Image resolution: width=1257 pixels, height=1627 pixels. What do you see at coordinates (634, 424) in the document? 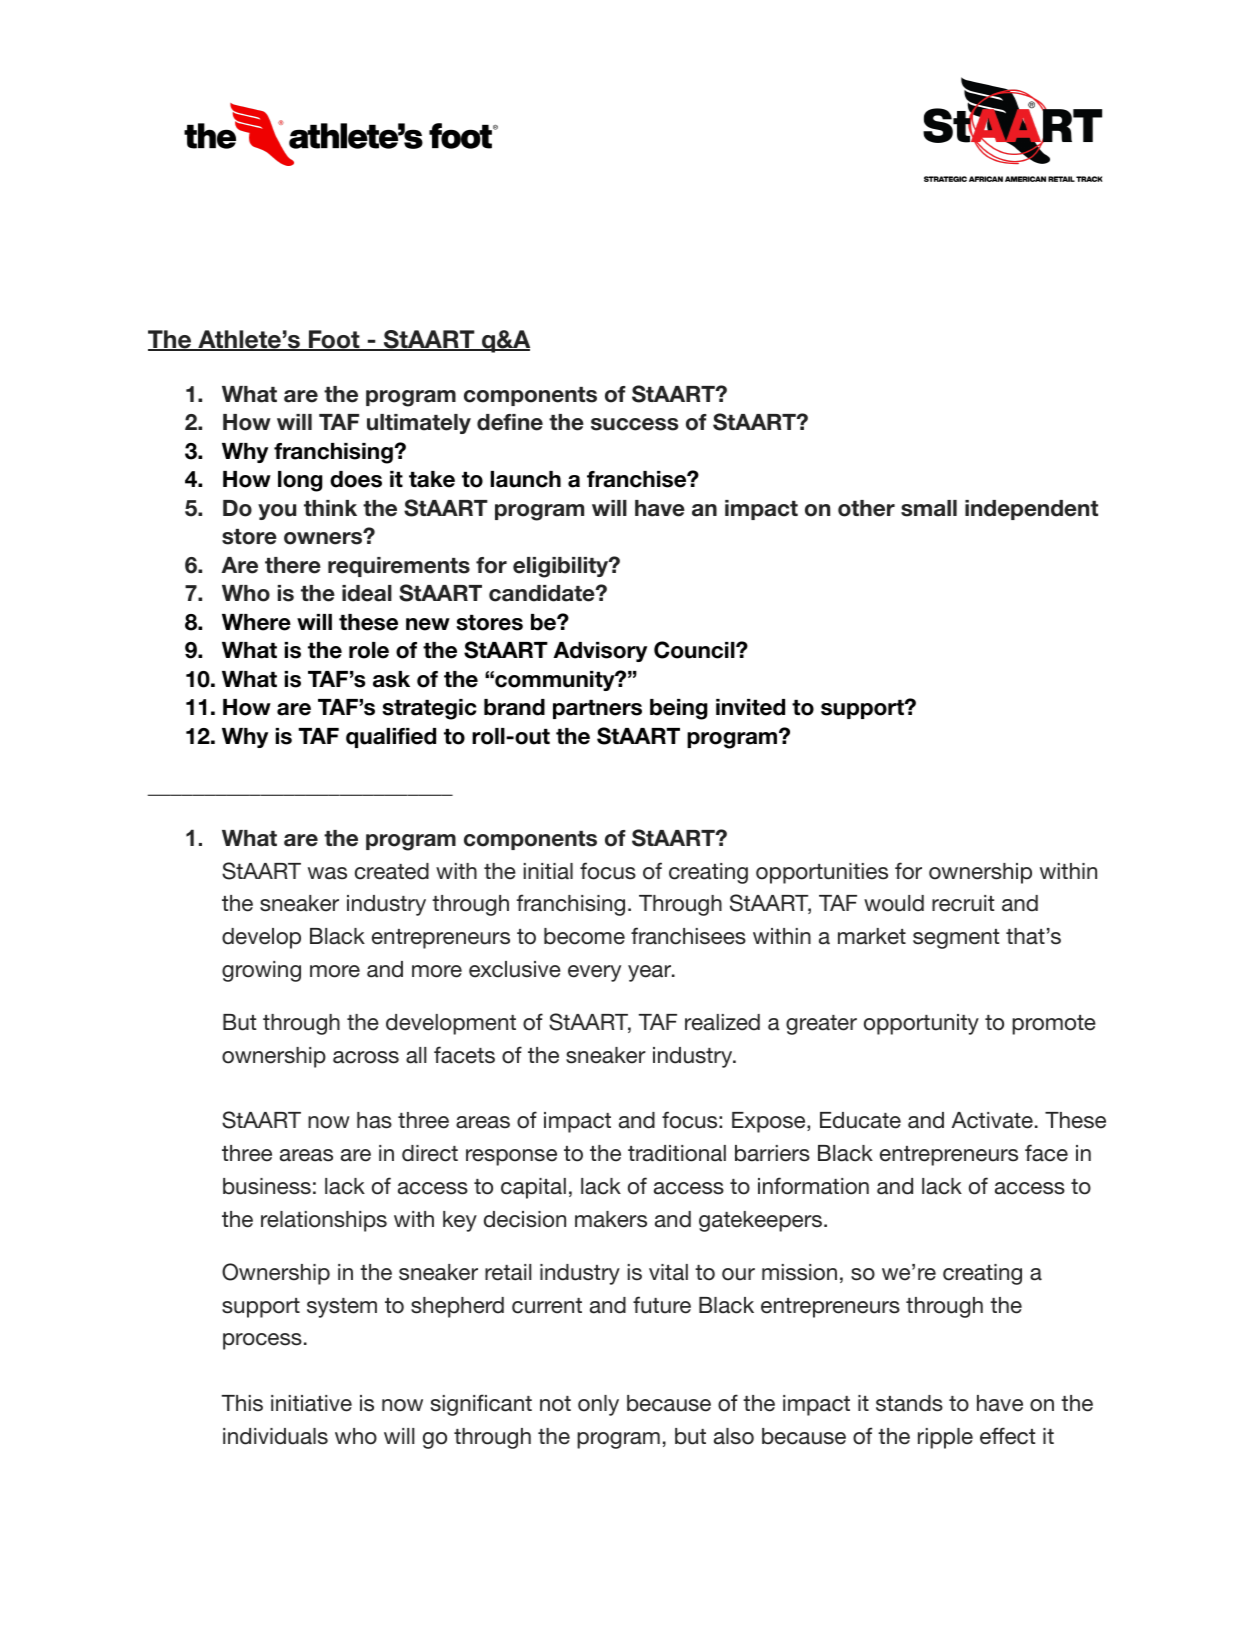
I see `success` at bounding box center [634, 424].
